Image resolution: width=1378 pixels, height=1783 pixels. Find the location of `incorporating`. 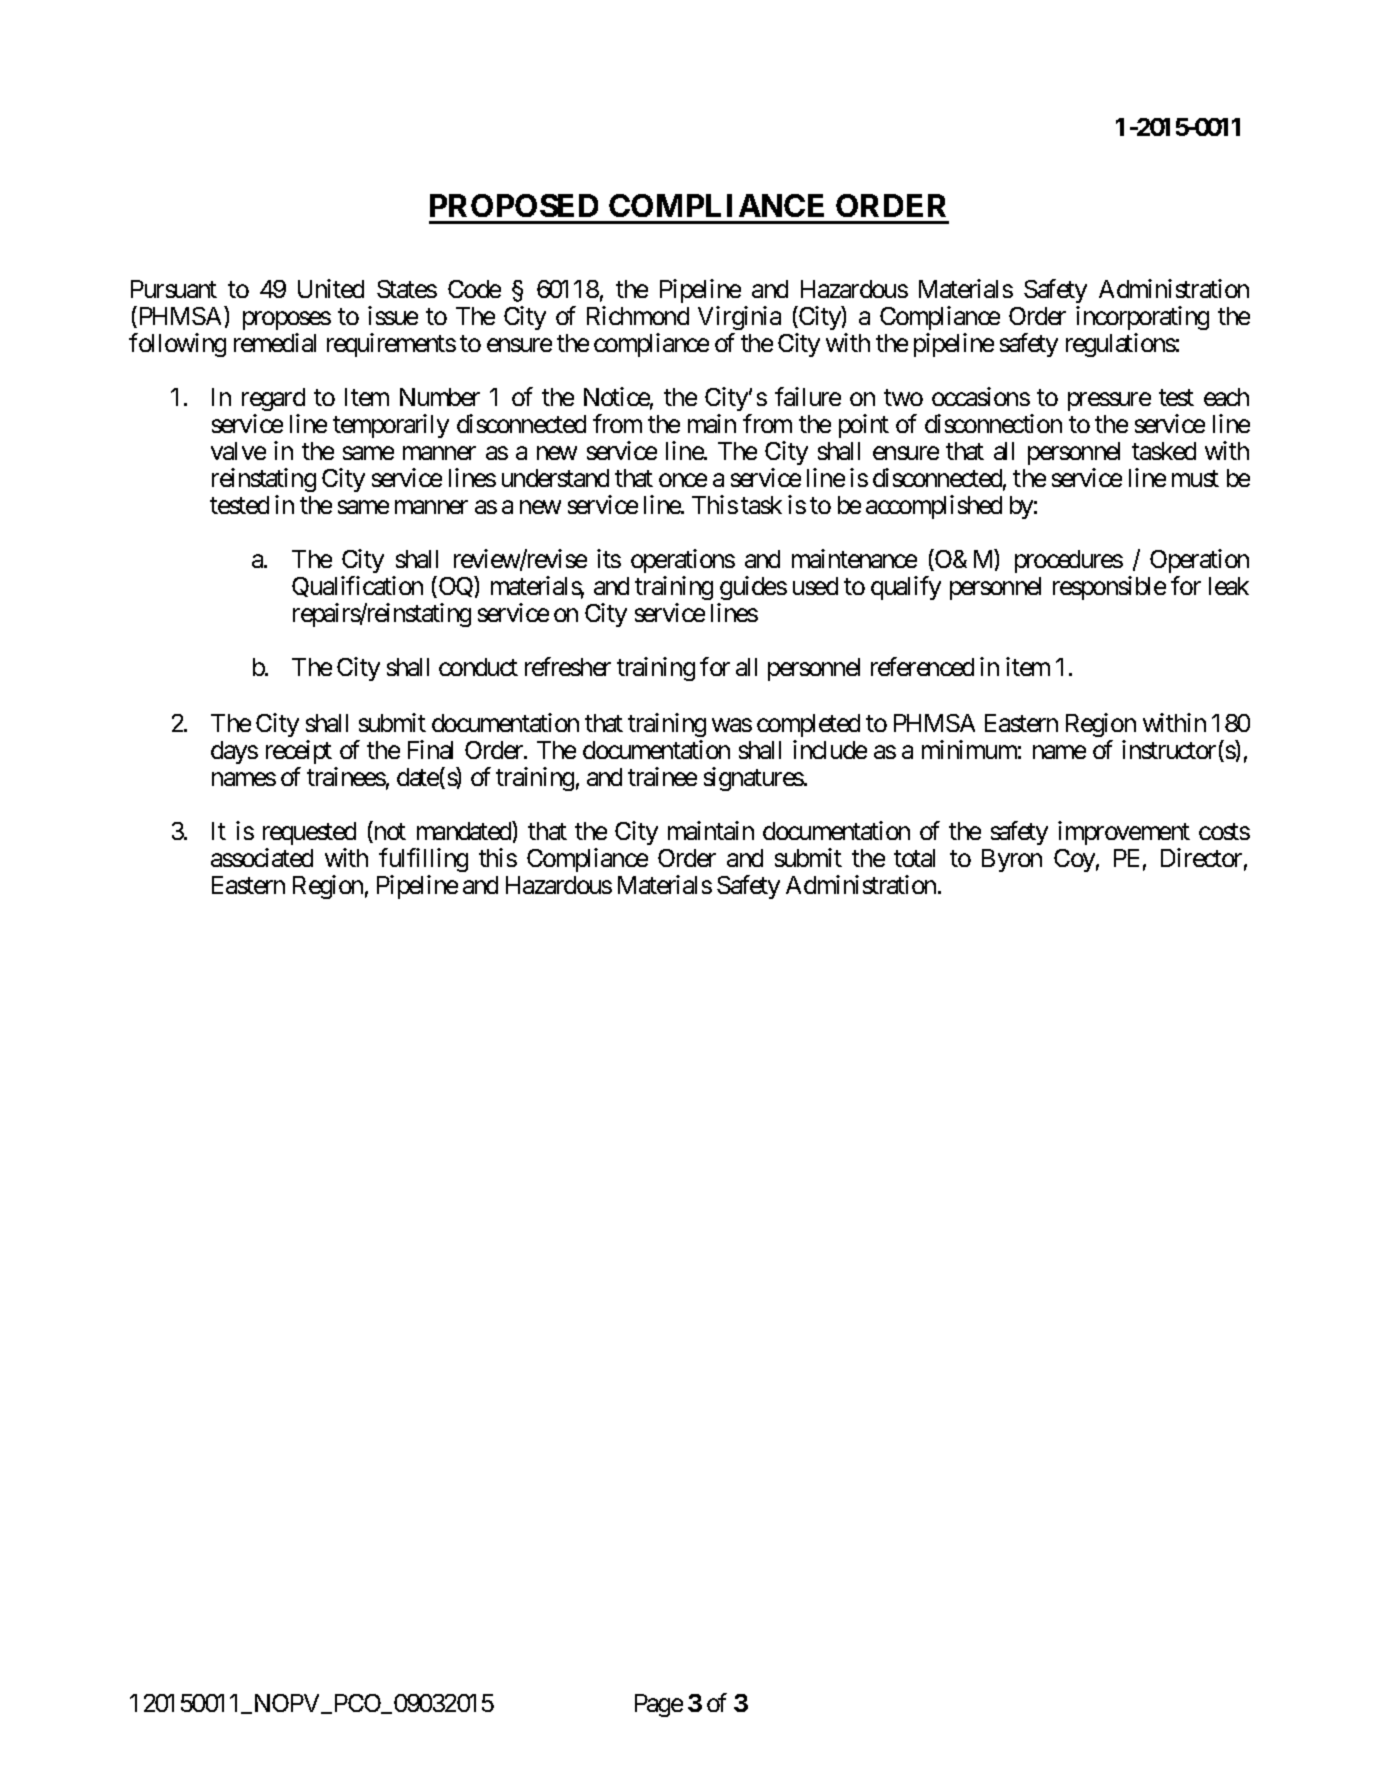

incorporating is located at coordinates (1142, 318).
